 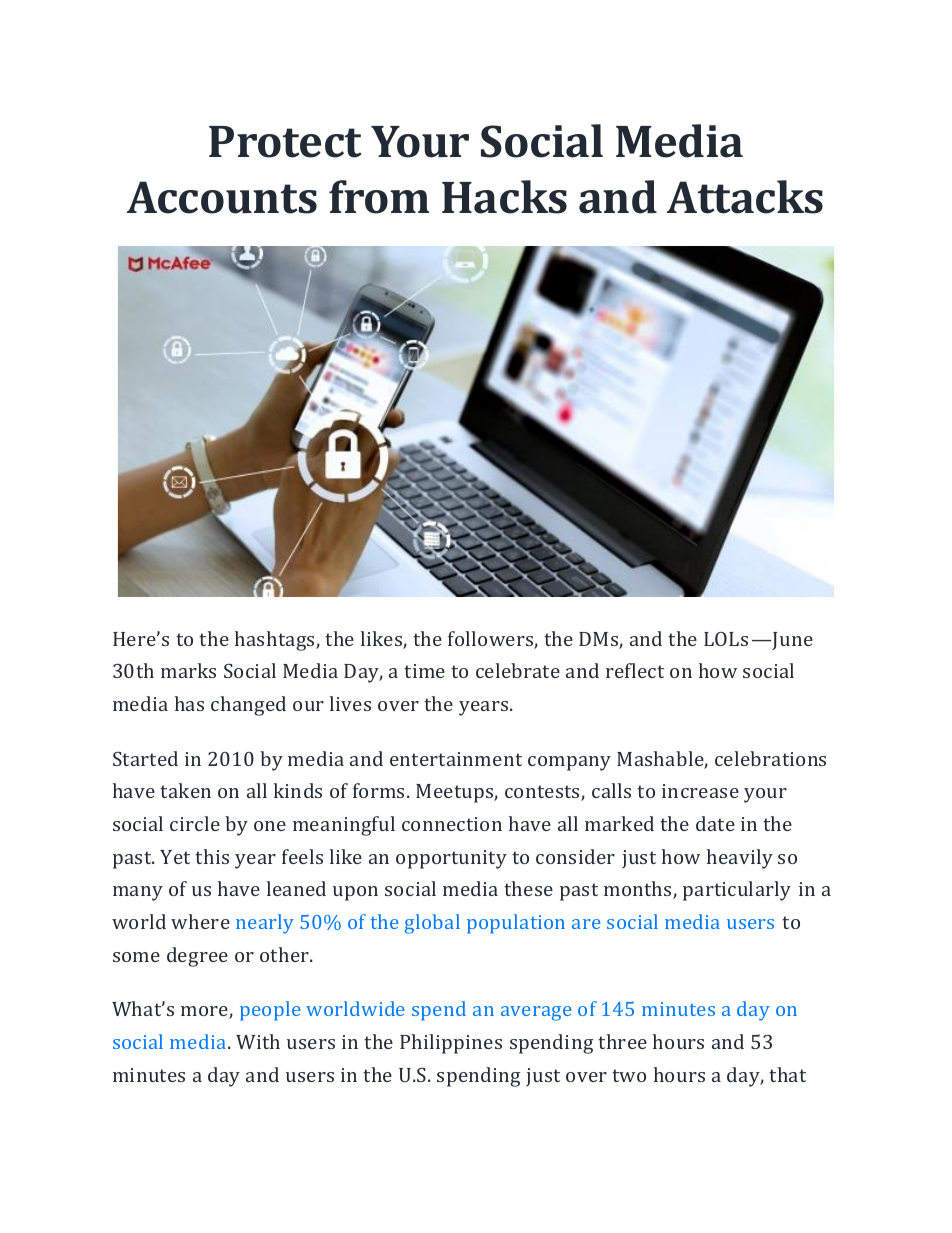 I want to click on Accounts, so click(x=222, y=197).
